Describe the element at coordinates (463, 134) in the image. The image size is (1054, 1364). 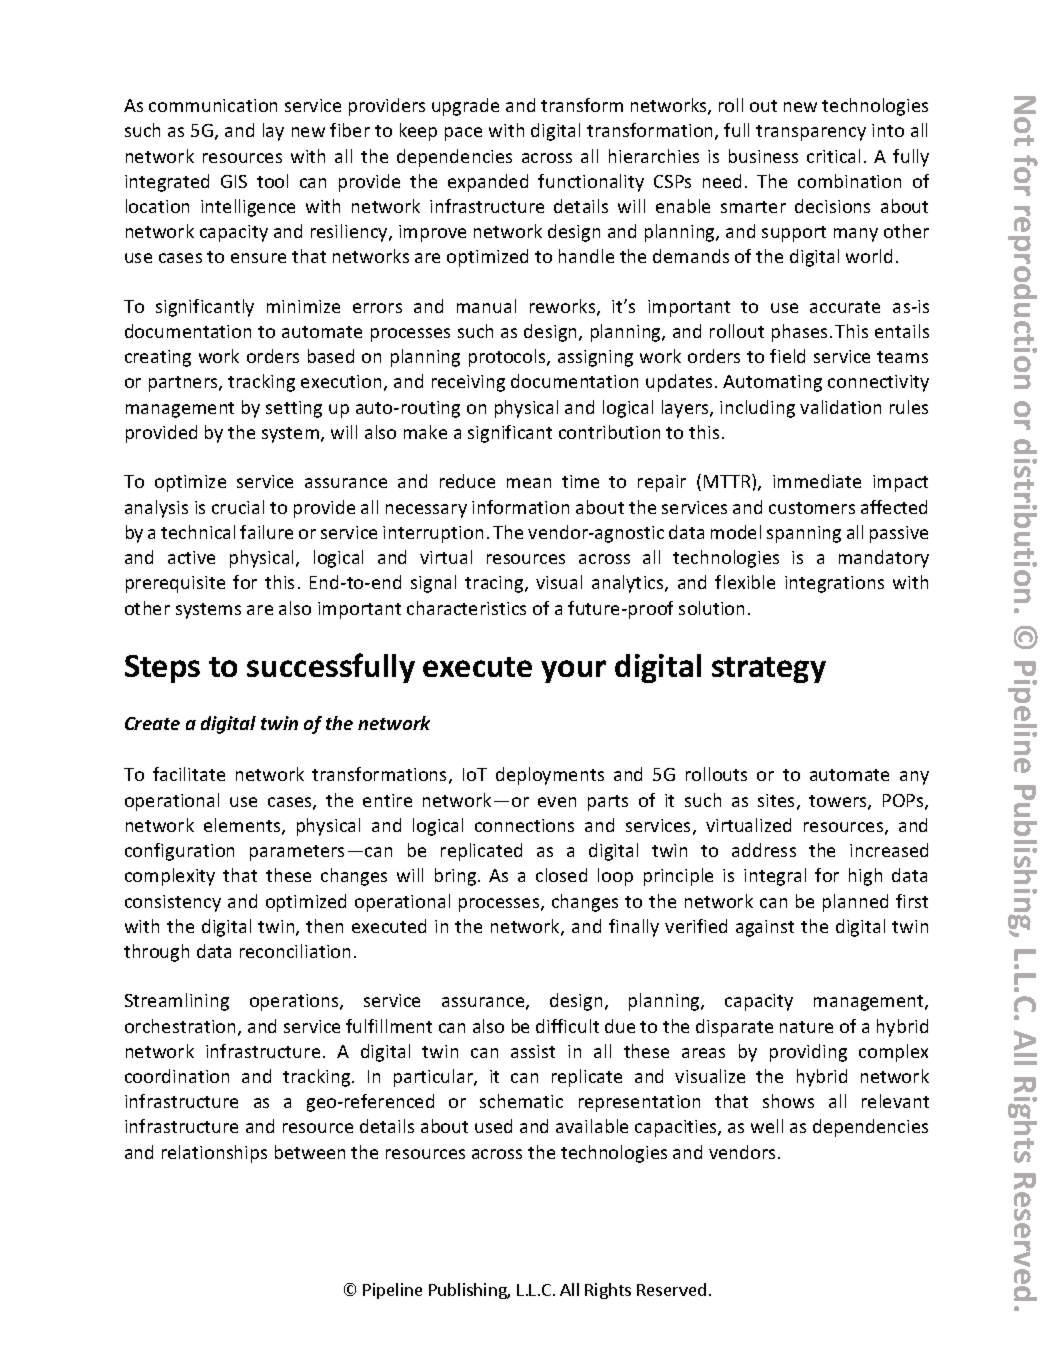
I see `pace` at that location.
